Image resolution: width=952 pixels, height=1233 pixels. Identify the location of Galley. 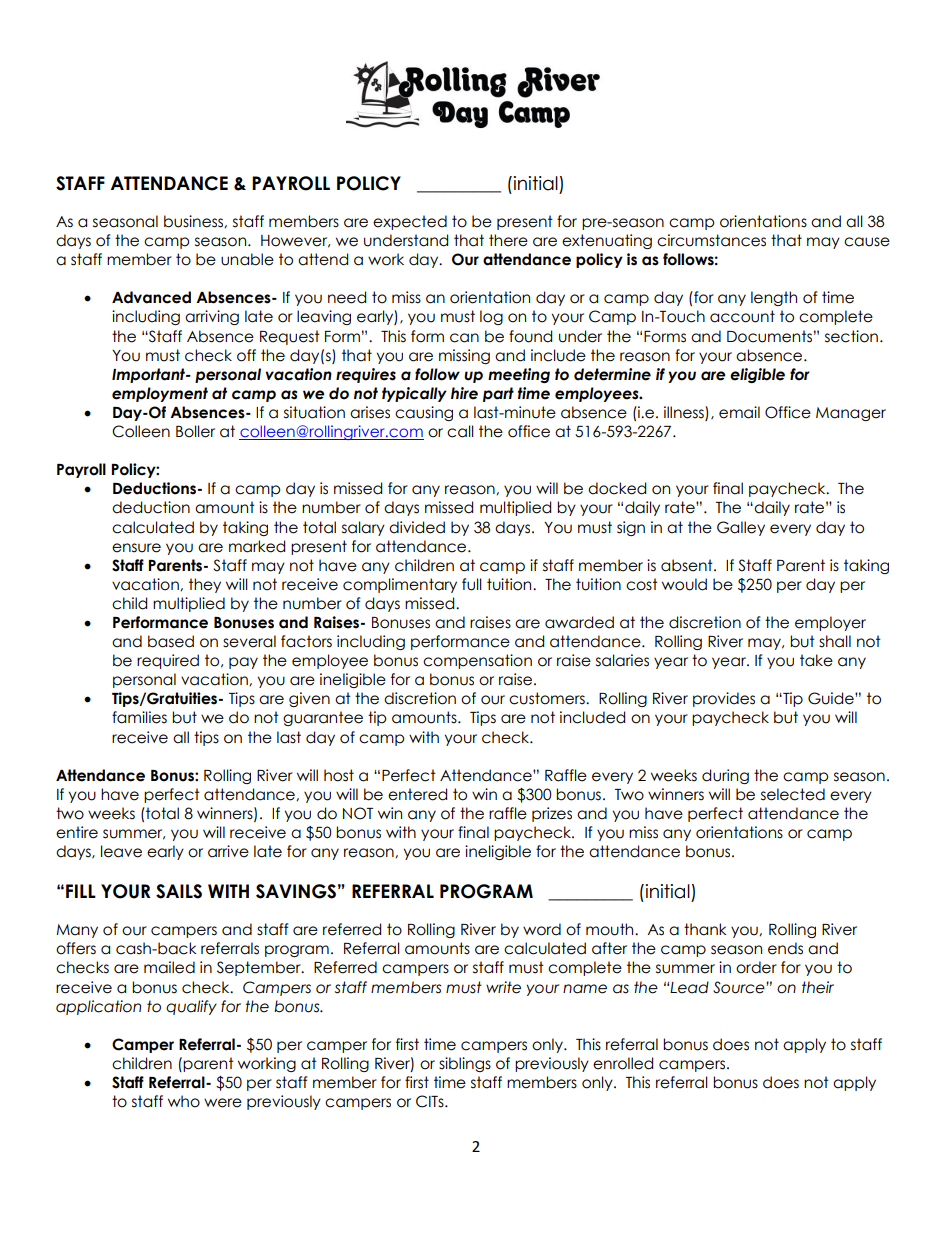
(741, 528).
